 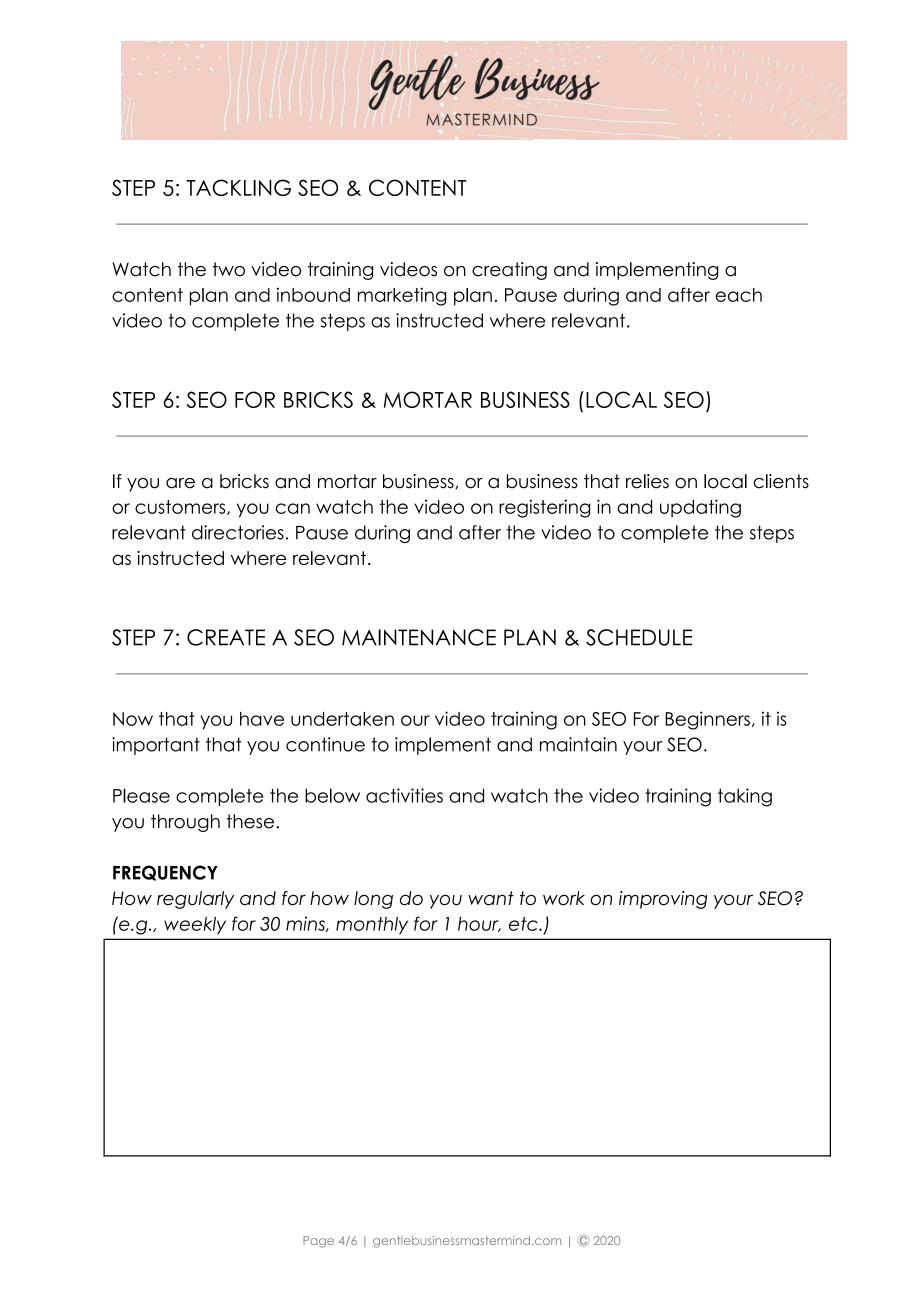 What do you see at coordinates (318, 1242) in the screenshot?
I see `Page` at bounding box center [318, 1242].
